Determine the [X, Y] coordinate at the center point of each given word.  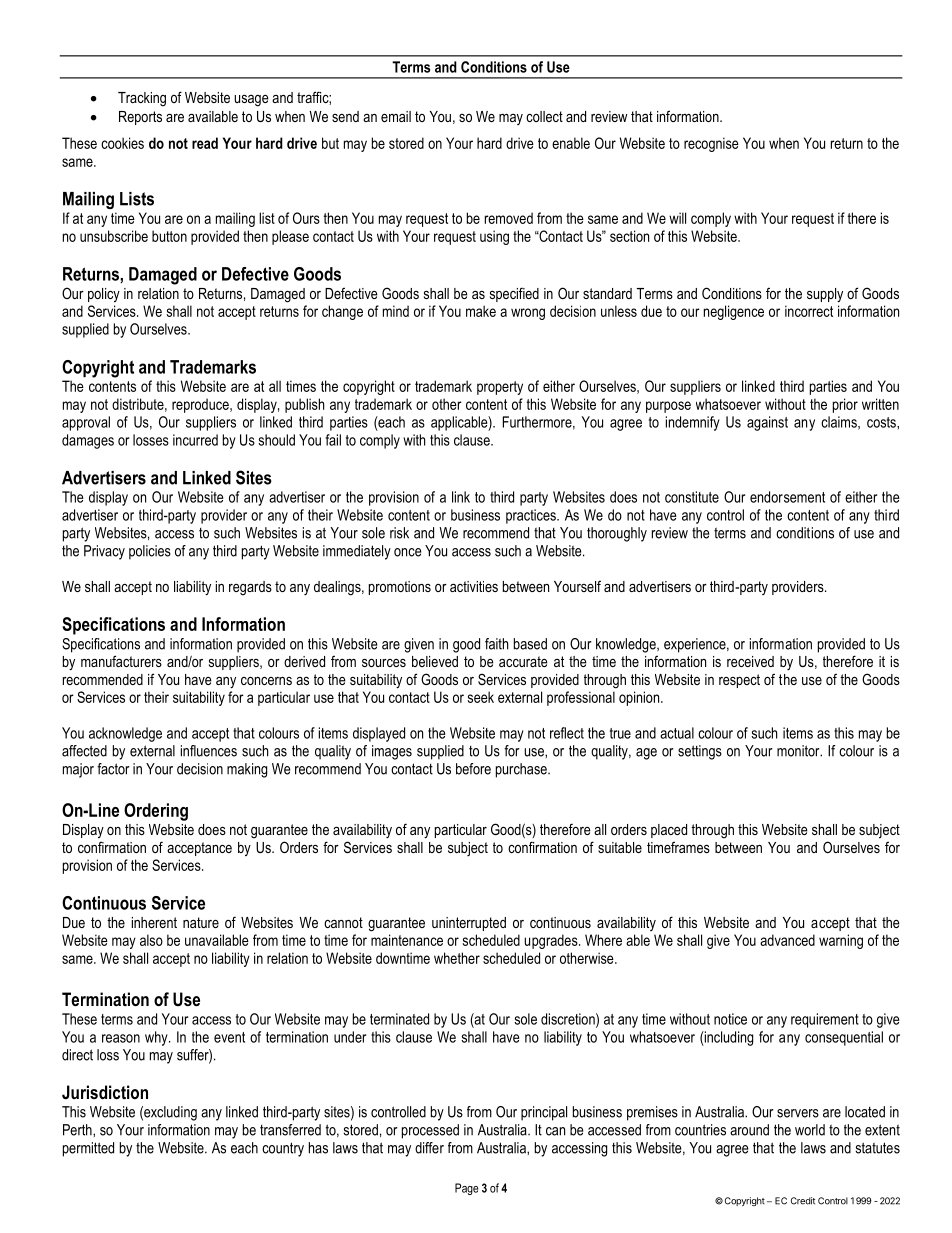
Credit [803, 1201]
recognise [711, 144]
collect [544, 116]
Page [466, 1189]
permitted [88, 1149]
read [205, 143]
